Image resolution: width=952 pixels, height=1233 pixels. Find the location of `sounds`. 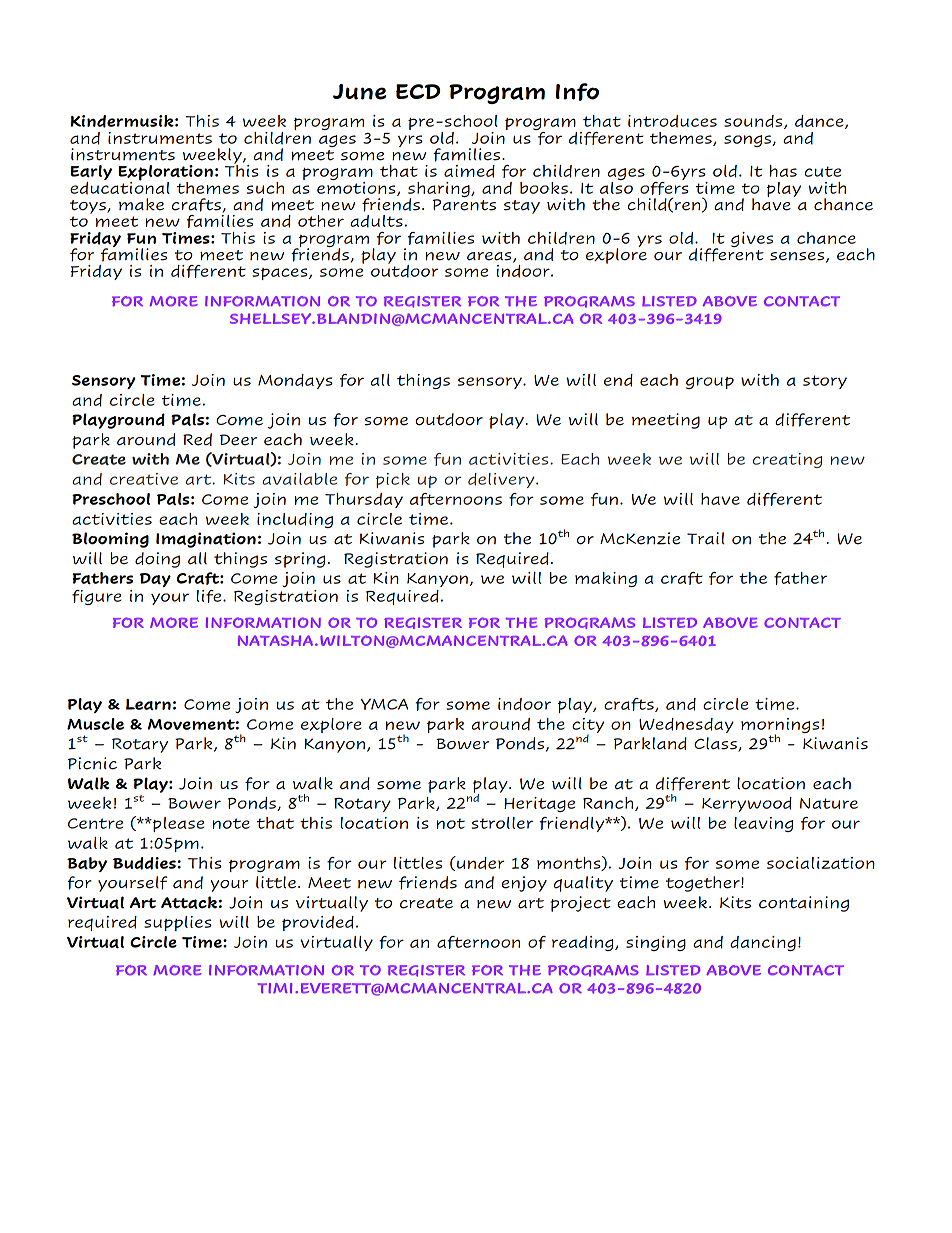

sounds is located at coordinates (754, 122).
